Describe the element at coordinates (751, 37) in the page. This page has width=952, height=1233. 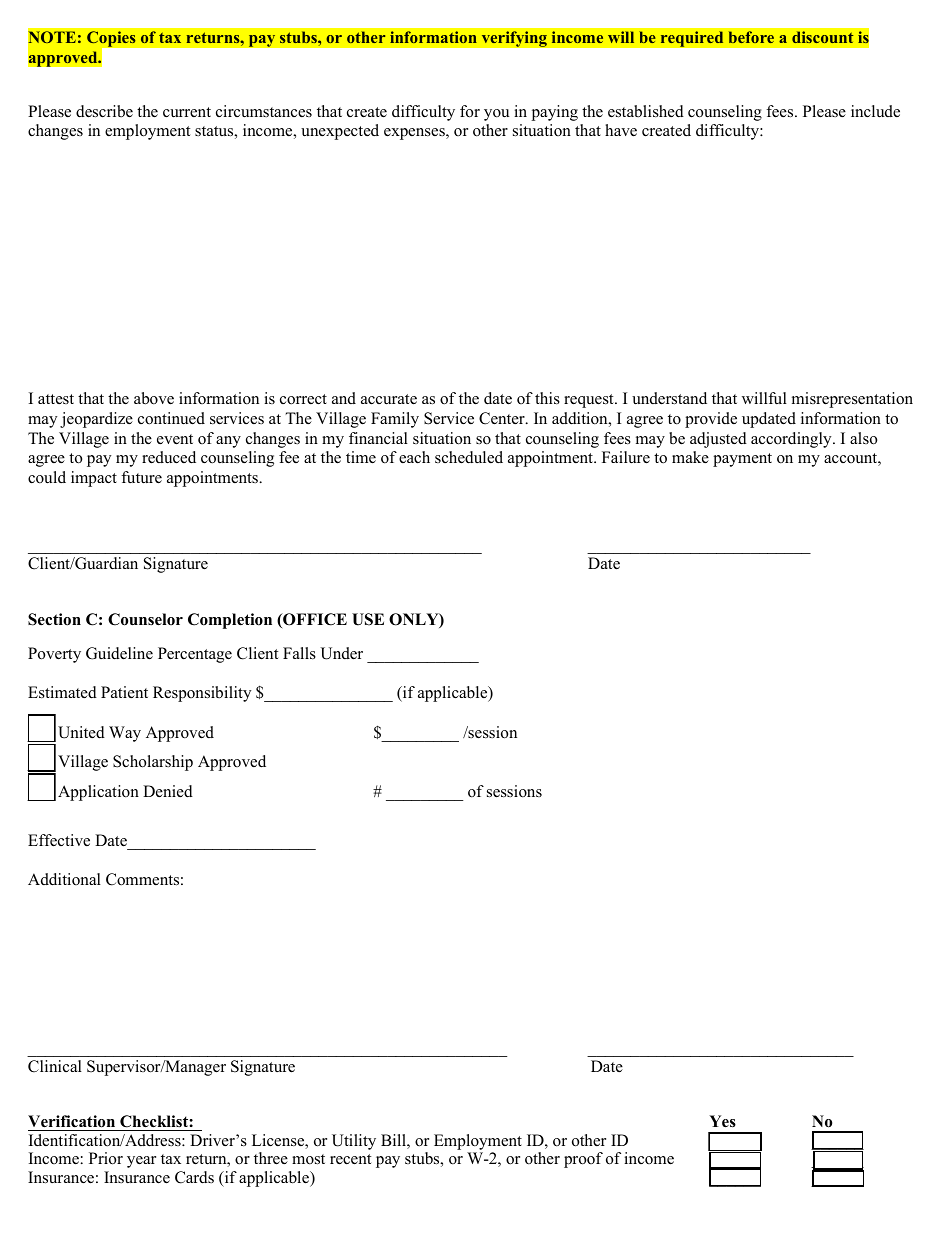
I see `before` at that location.
